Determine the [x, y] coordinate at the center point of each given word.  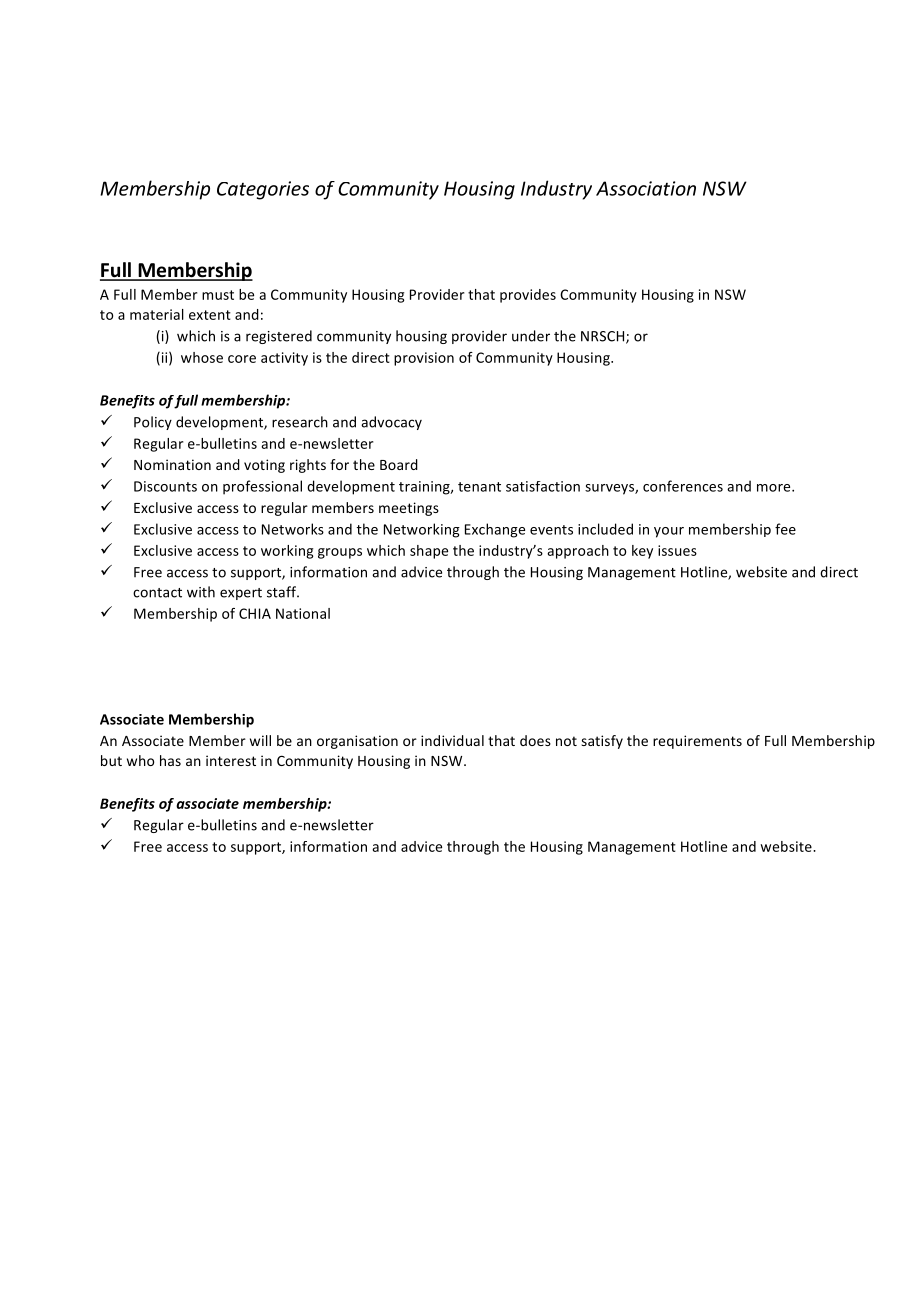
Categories [263, 190]
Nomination [172, 464]
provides [528, 296]
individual [452, 740]
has [170, 760]
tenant [479, 487]
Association [646, 188]
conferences [683, 486]
